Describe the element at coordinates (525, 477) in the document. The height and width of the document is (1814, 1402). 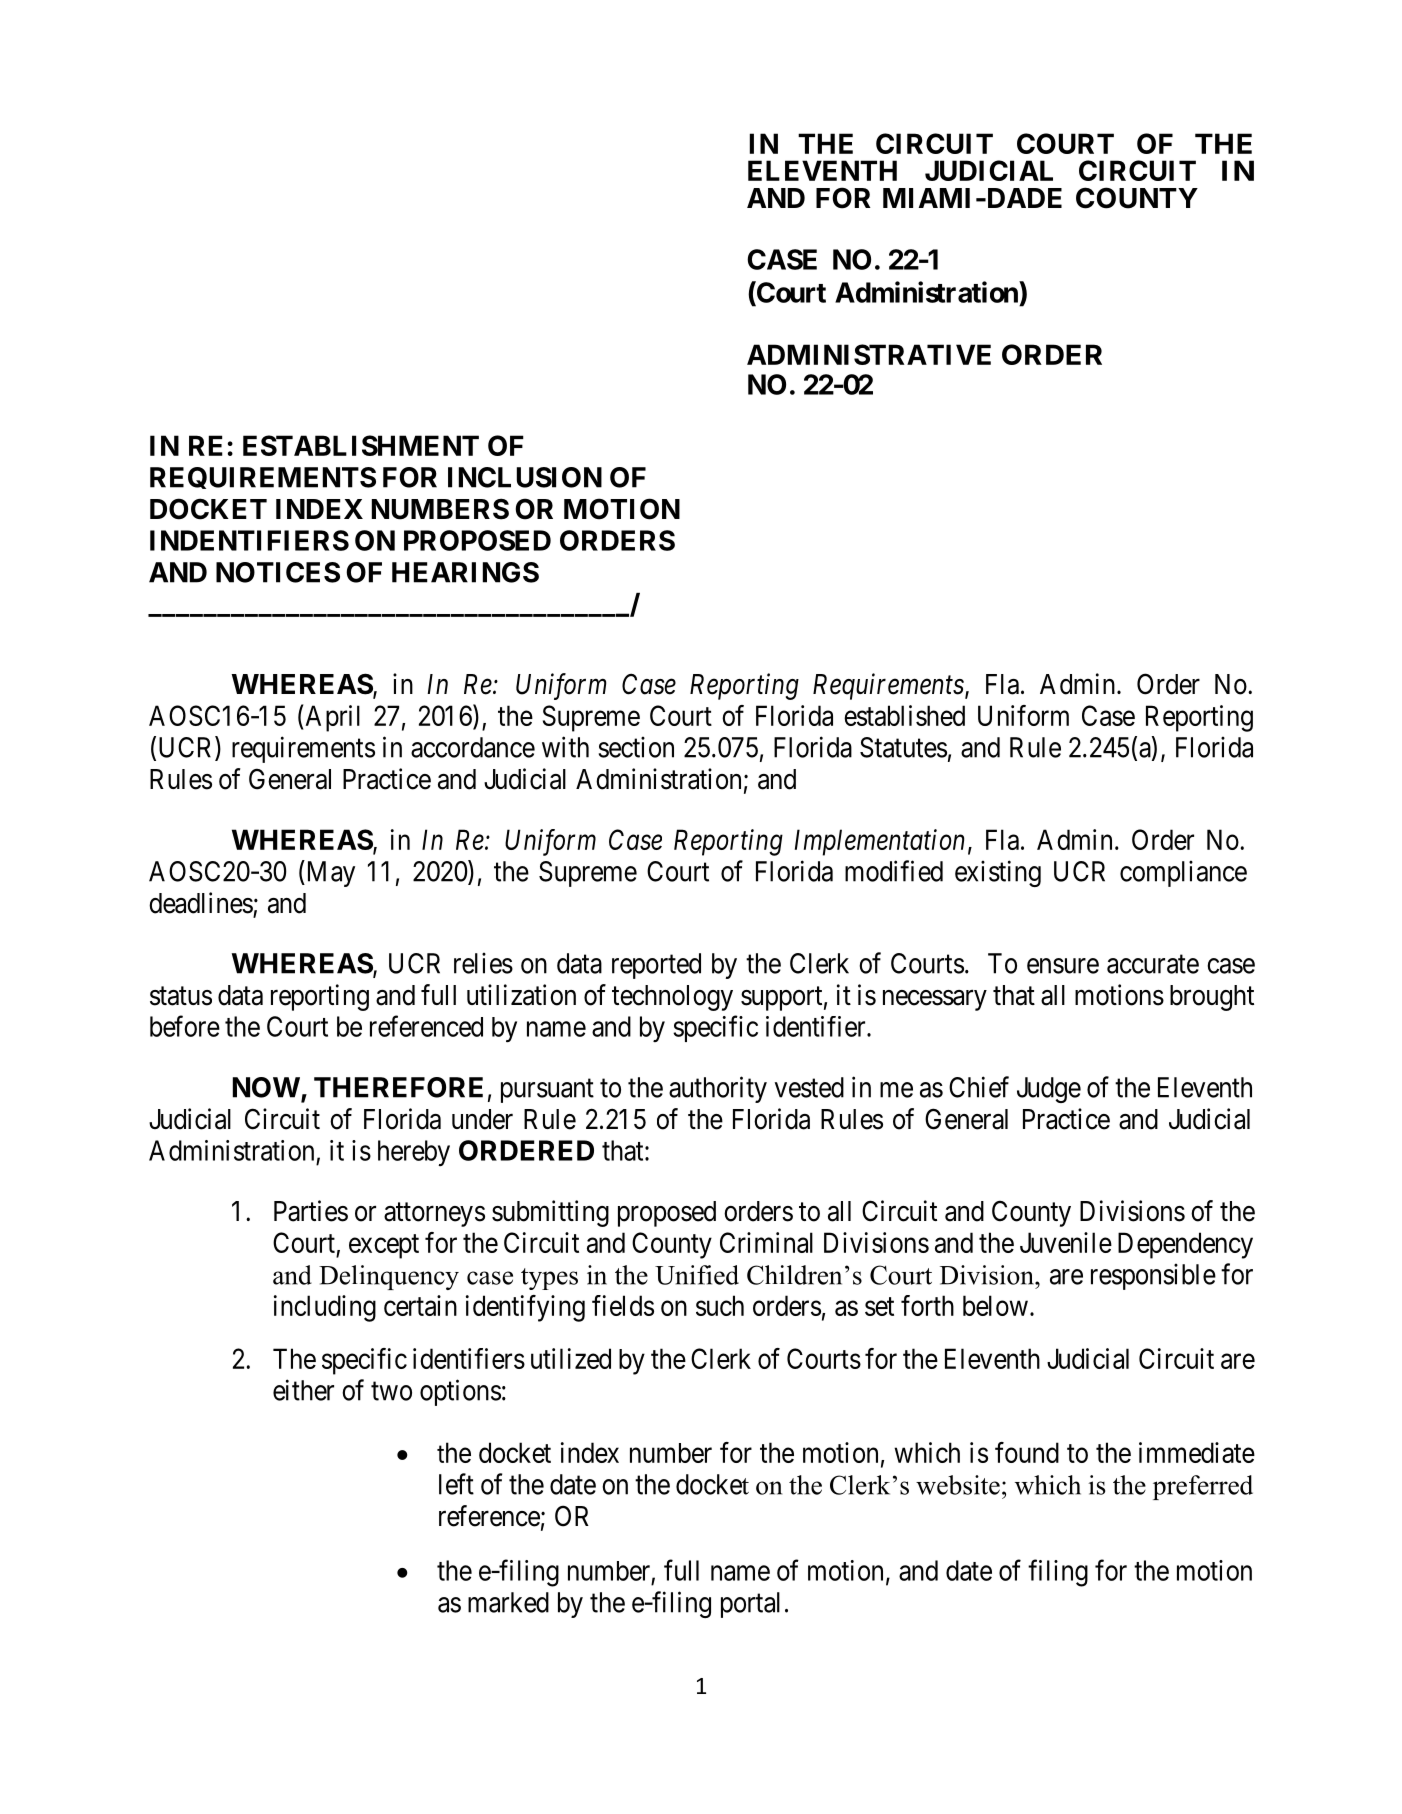
I see `INCLUSION` at that location.
